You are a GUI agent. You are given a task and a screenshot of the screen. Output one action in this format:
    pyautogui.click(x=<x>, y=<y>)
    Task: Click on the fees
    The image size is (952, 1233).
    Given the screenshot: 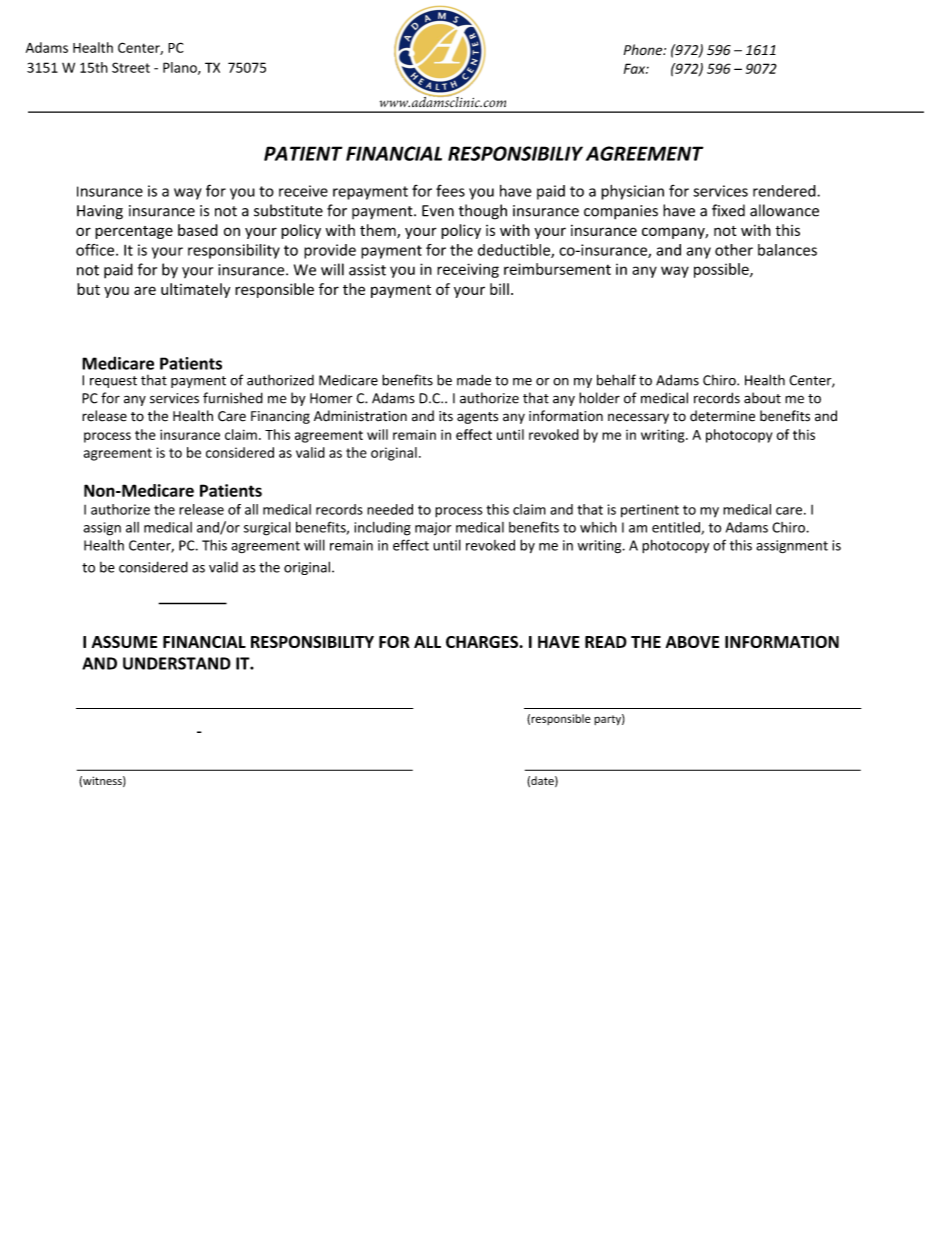 What is the action you would take?
    pyautogui.click(x=450, y=190)
